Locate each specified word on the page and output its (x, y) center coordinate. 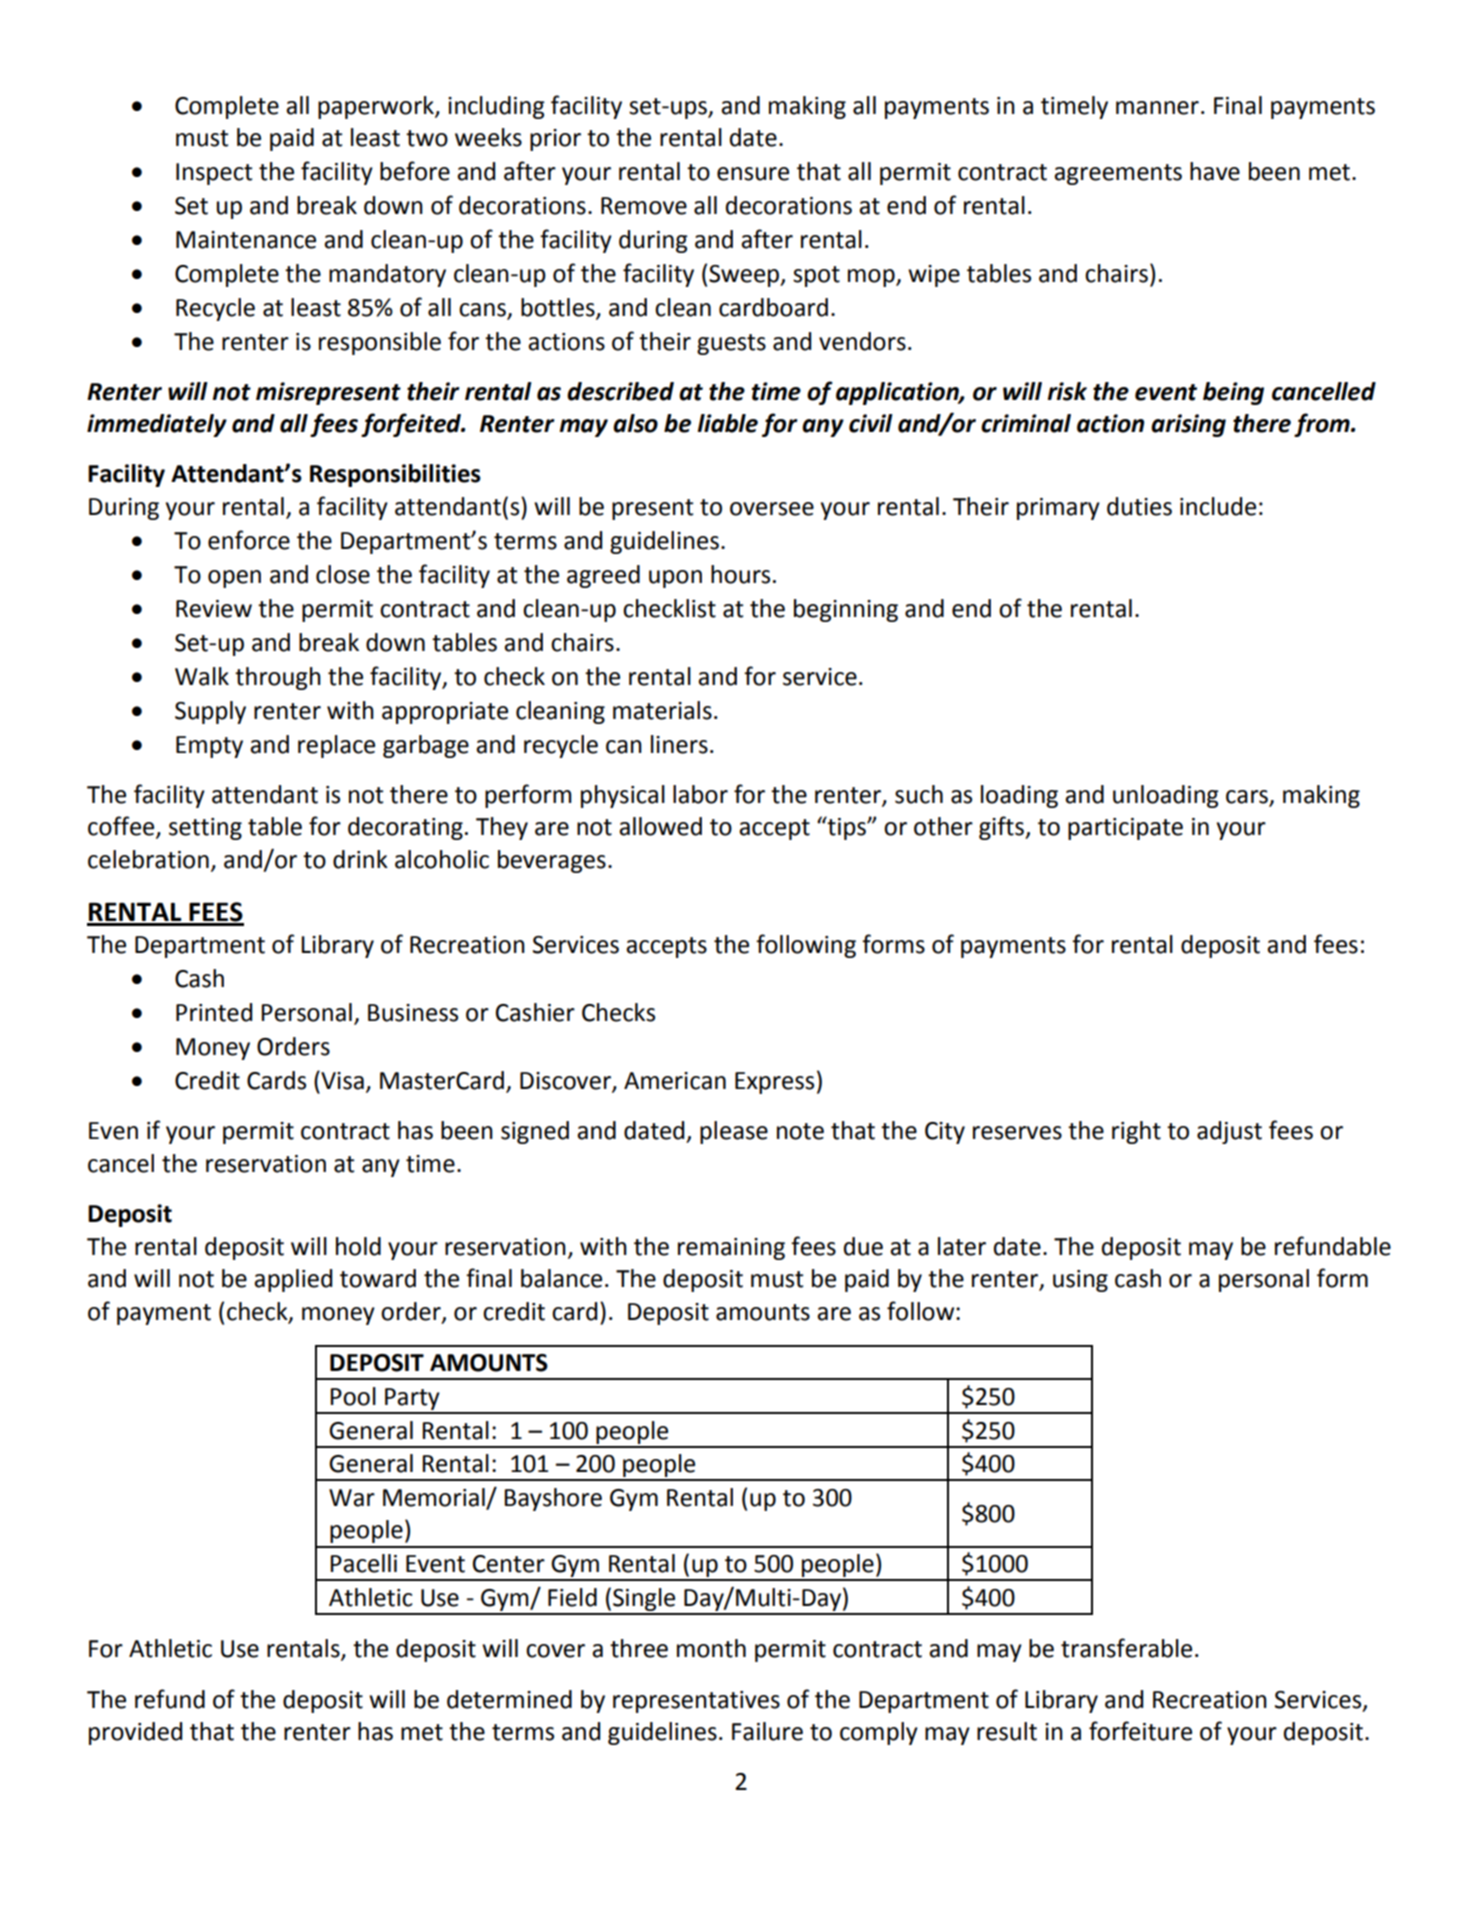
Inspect (214, 174)
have (1215, 171)
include (1218, 506)
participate (1125, 829)
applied (293, 1280)
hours (740, 574)
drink (360, 859)
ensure (753, 174)
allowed (660, 826)
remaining (731, 1249)
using (1080, 1281)
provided (135, 1733)
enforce (249, 540)
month (711, 1648)
